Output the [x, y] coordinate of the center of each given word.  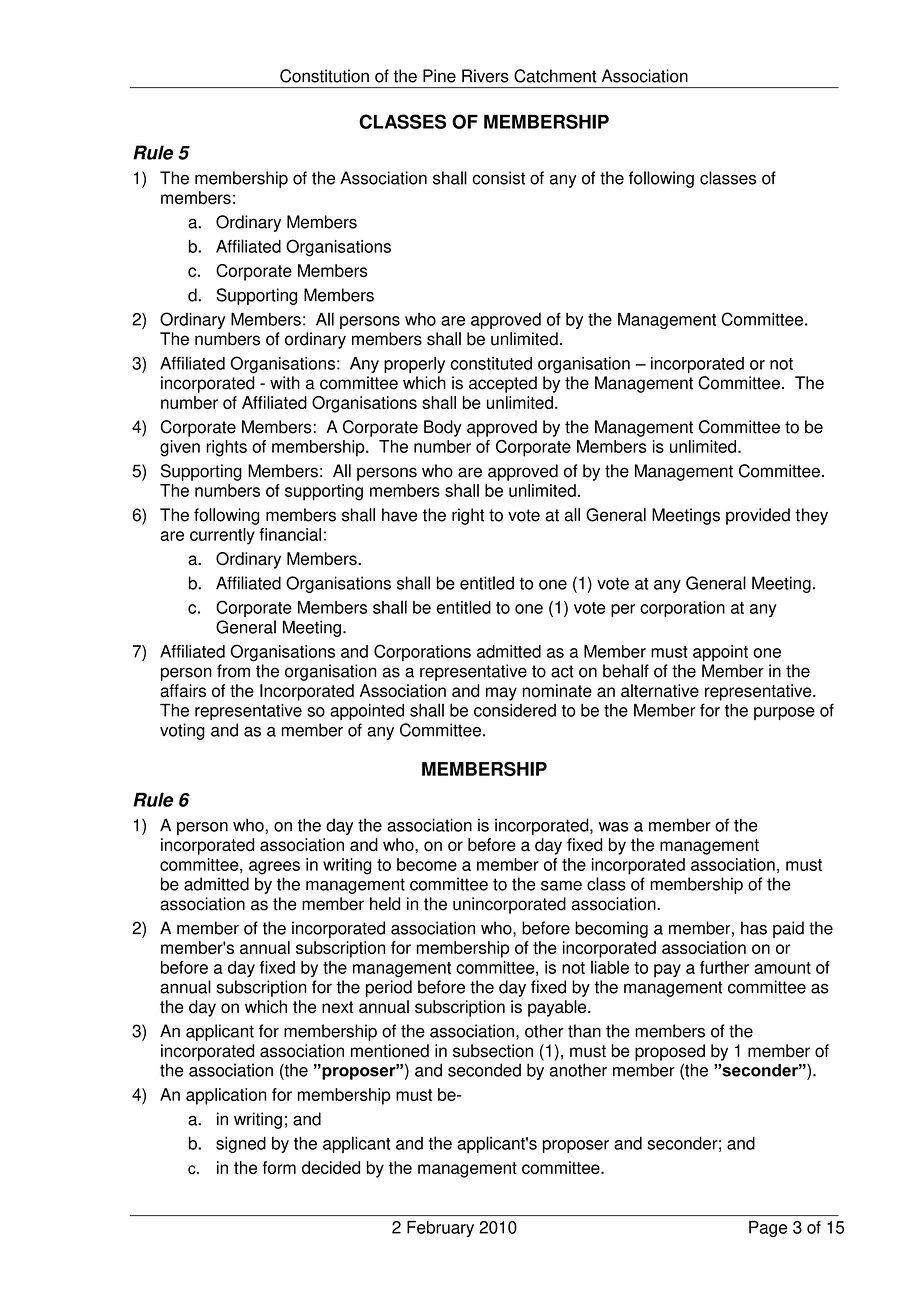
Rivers [485, 76]
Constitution [324, 76]
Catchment [555, 76]
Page [768, 1229]
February [440, 1229]
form [279, 1167]
